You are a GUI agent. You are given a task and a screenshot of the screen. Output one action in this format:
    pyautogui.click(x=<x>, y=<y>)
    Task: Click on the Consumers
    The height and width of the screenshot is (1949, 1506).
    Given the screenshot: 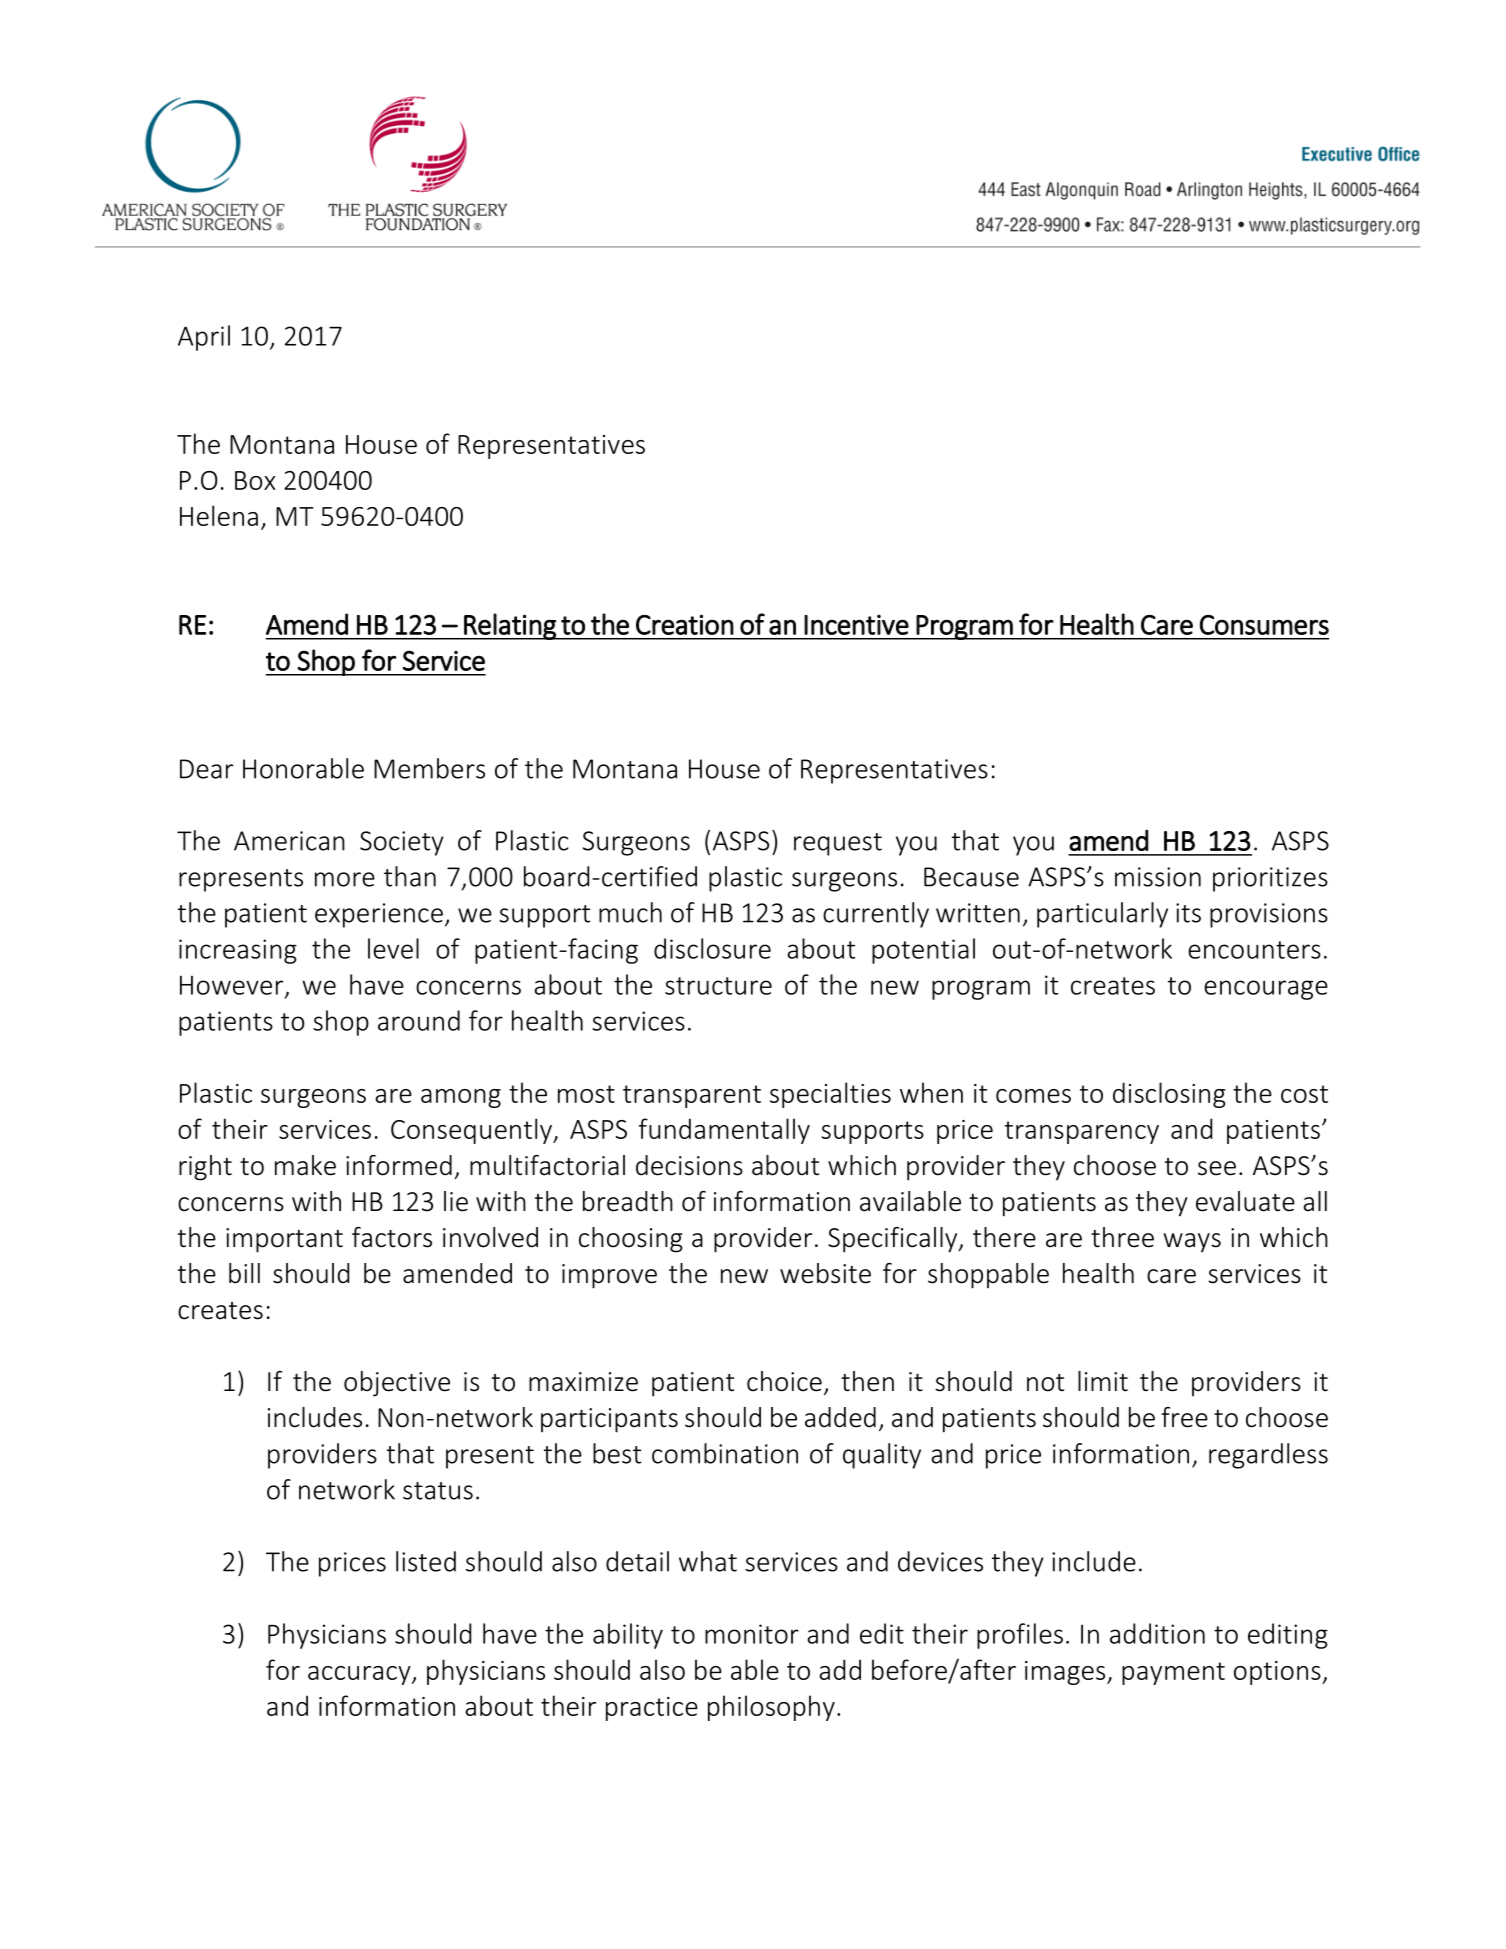 What is the action you would take?
    pyautogui.click(x=1264, y=625)
